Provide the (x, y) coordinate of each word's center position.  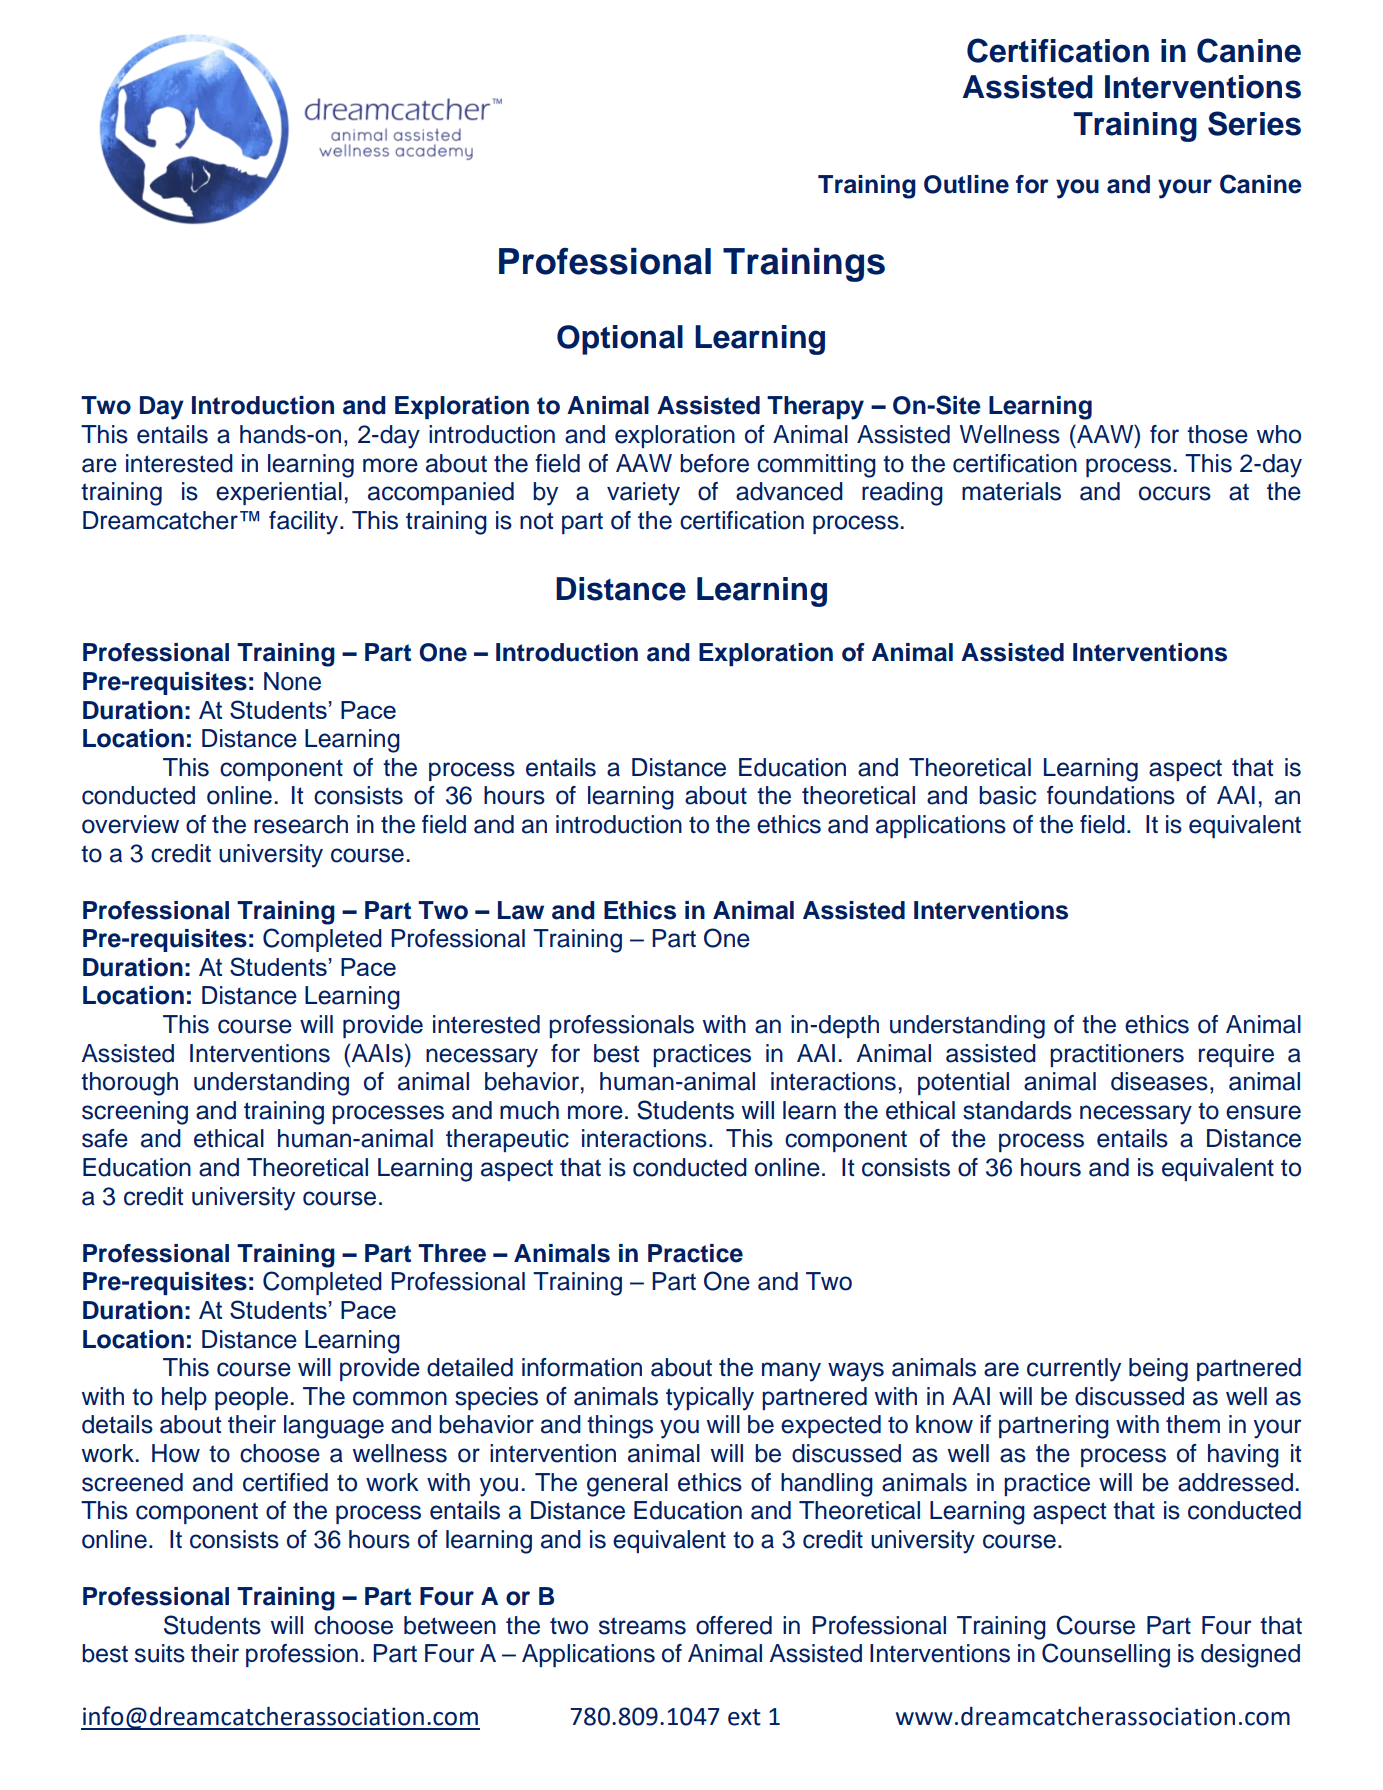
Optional (620, 340)
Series (1254, 123)
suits (160, 1653)
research (301, 824)
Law (521, 910)
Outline (966, 184)
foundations (1111, 795)
